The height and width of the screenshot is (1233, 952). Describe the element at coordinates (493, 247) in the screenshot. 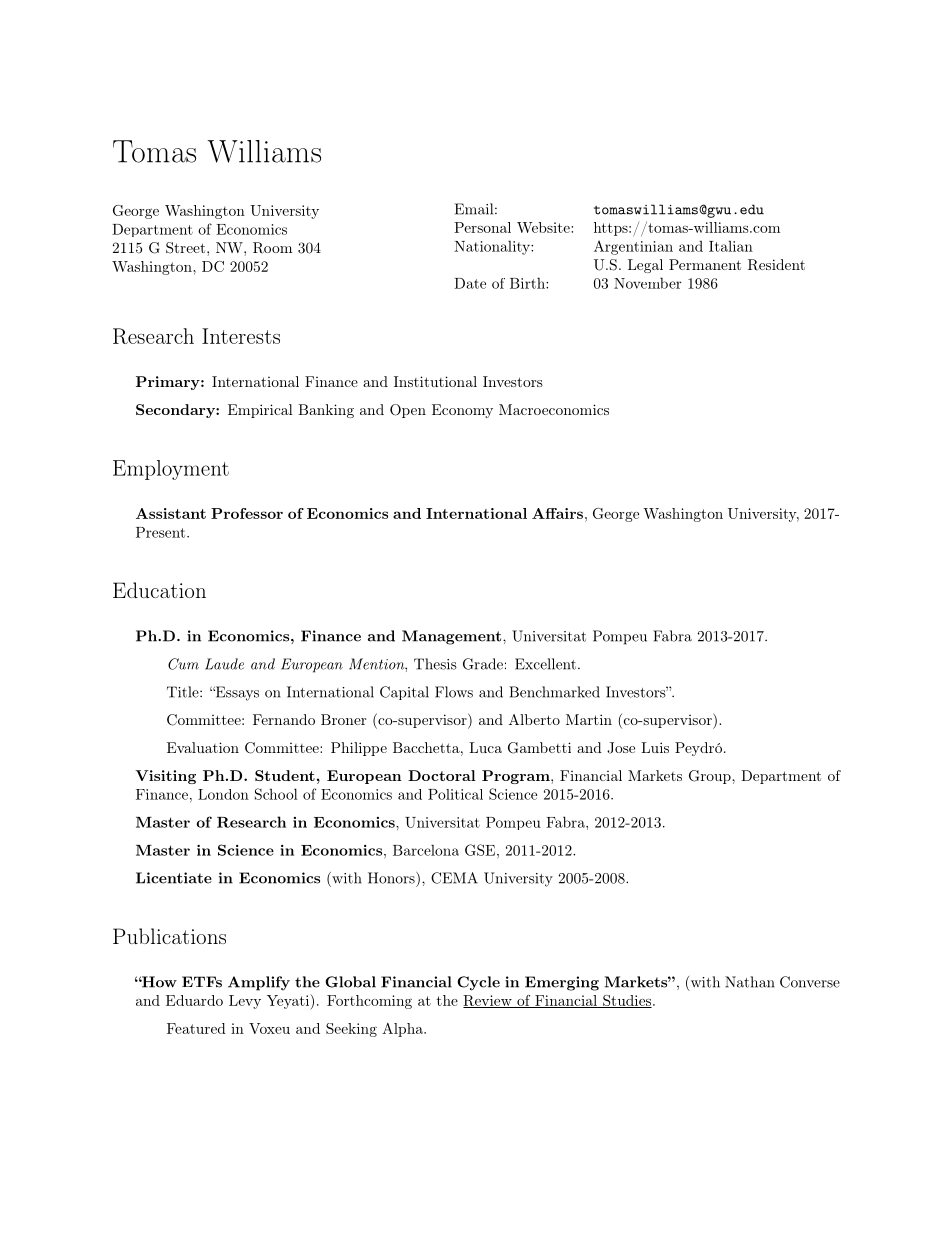

I see `Nationality` at that location.
